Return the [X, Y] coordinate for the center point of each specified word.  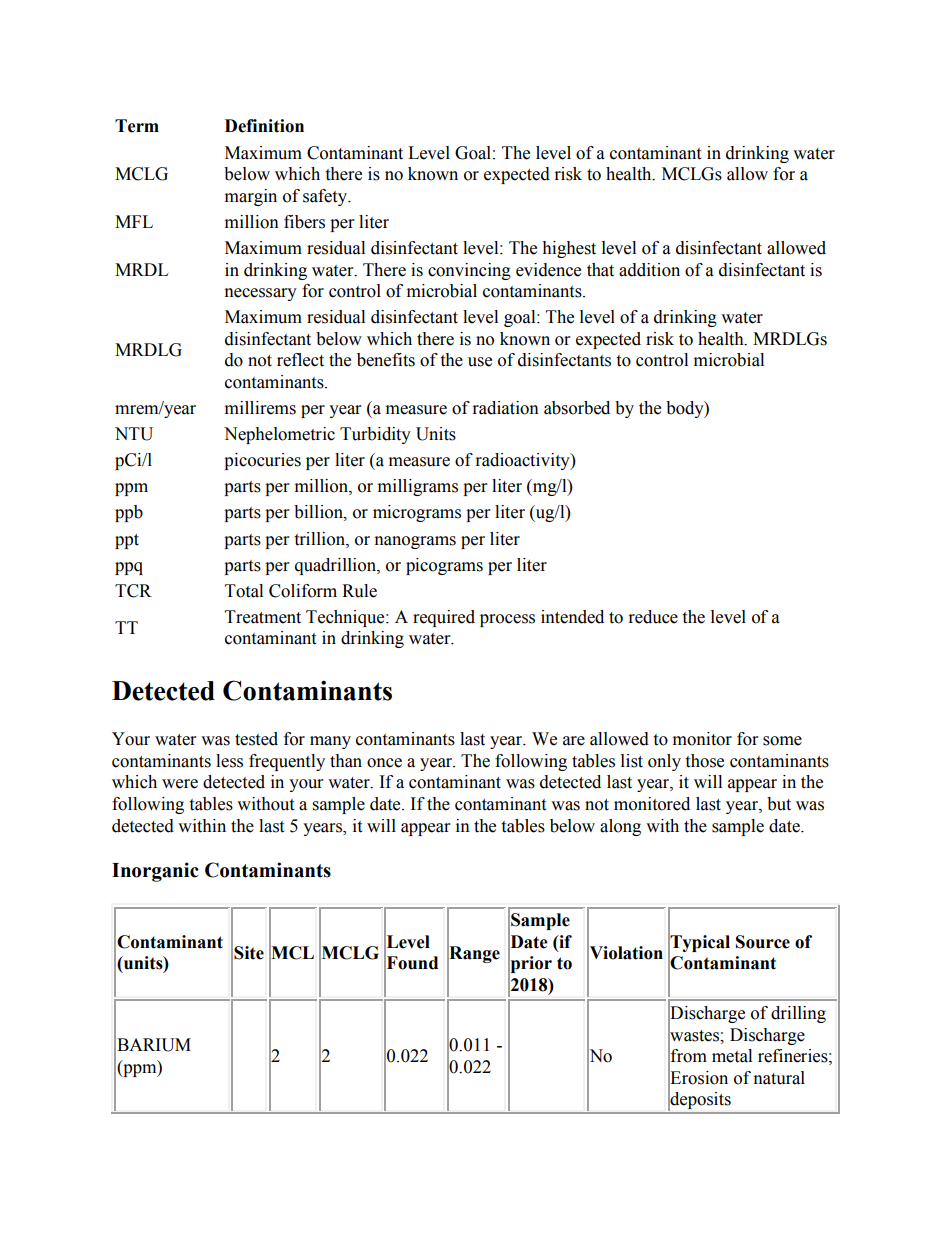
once [384, 763]
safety [326, 197]
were [180, 784]
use [480, 362]
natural [779, 1078]
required [444, 618]
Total [244, 591]
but [779, 804]
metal [732, 1056]
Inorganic [155, 872]
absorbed [577, 408]
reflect [300, 360]
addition [649, 270]
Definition [264, 126]
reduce [653, 617]
